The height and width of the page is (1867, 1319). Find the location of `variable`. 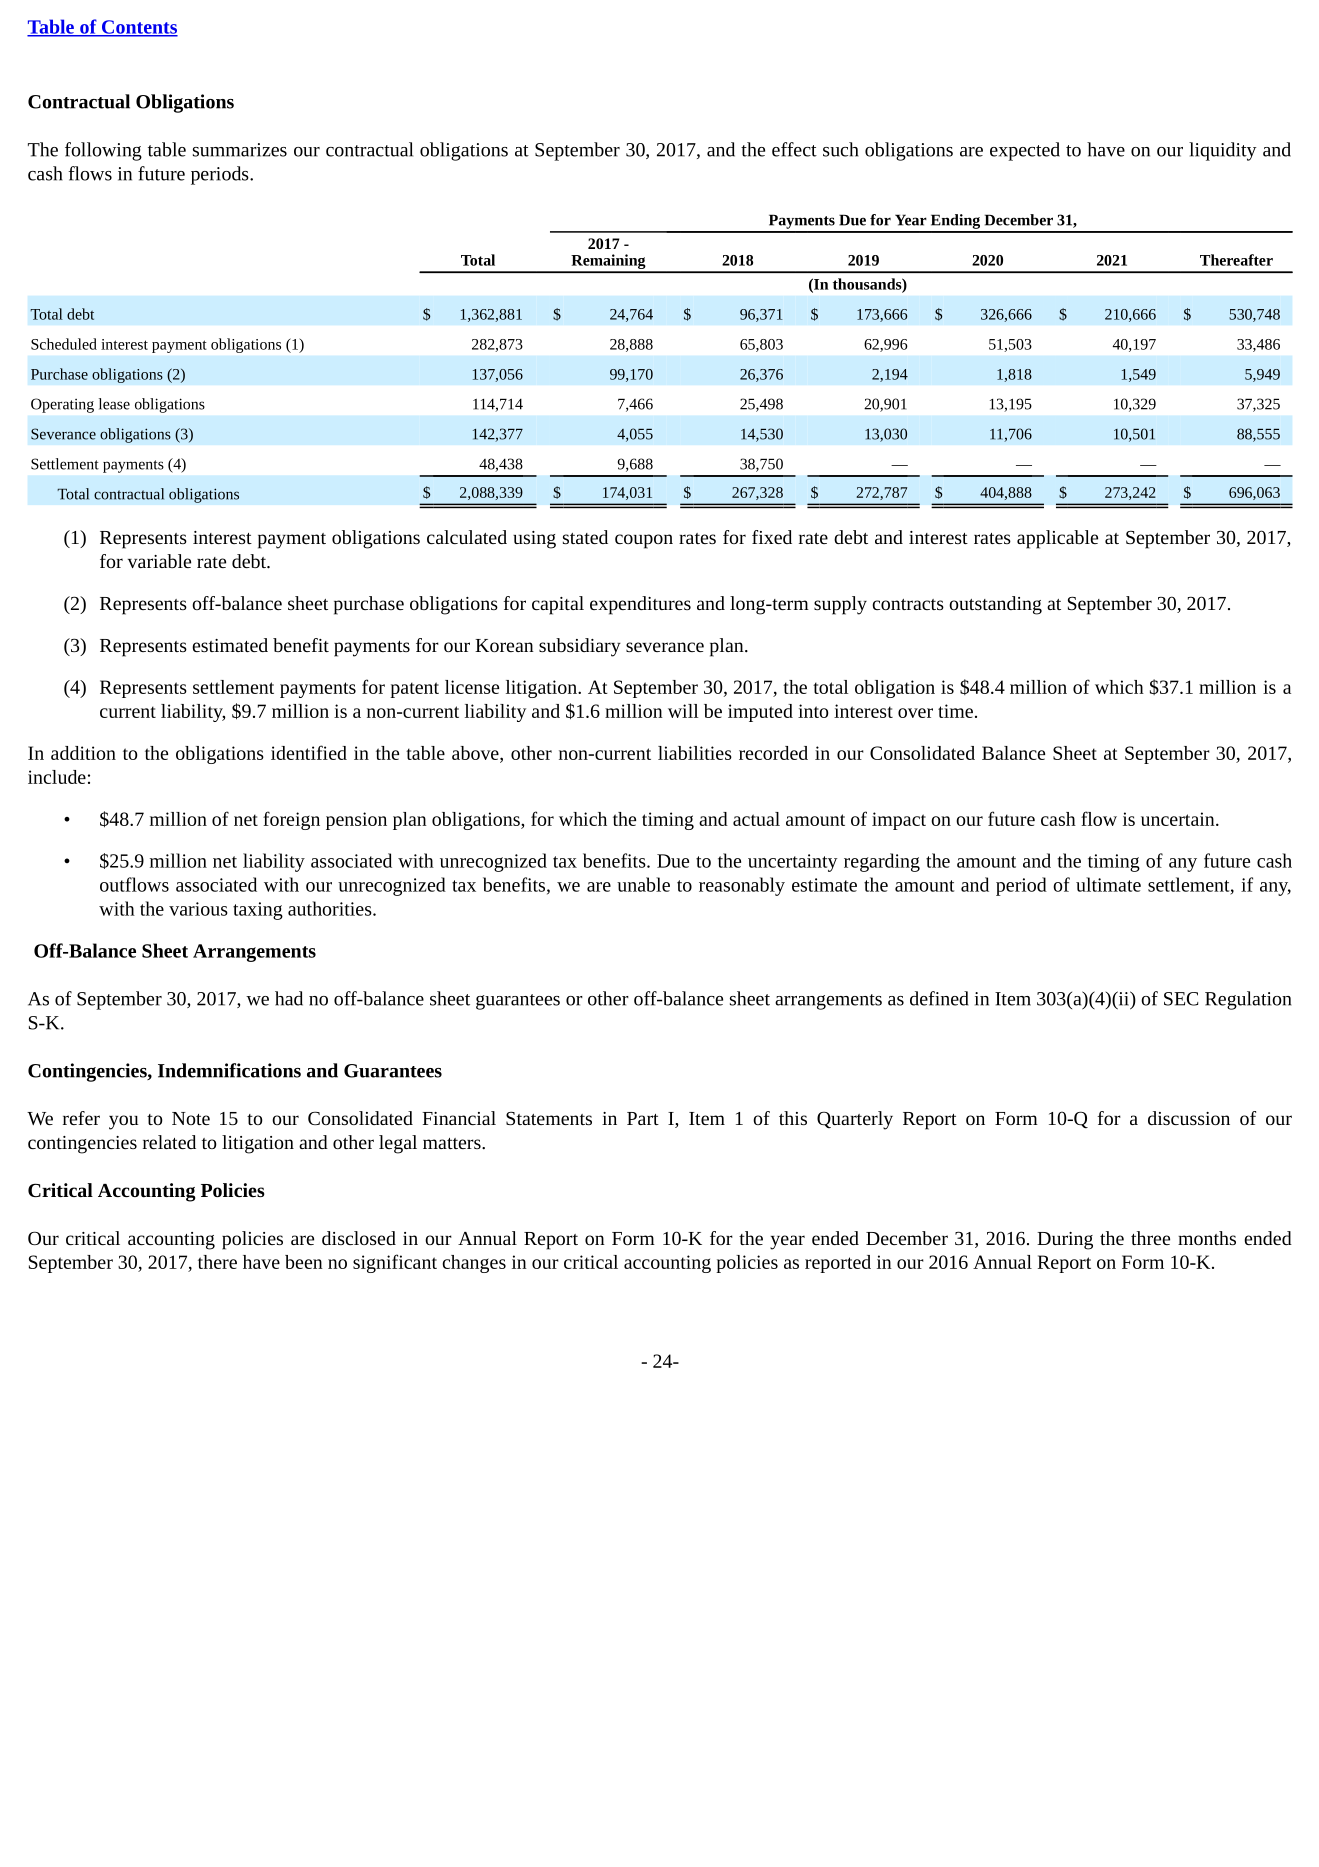

variable is located at coordinates (159, 561).
